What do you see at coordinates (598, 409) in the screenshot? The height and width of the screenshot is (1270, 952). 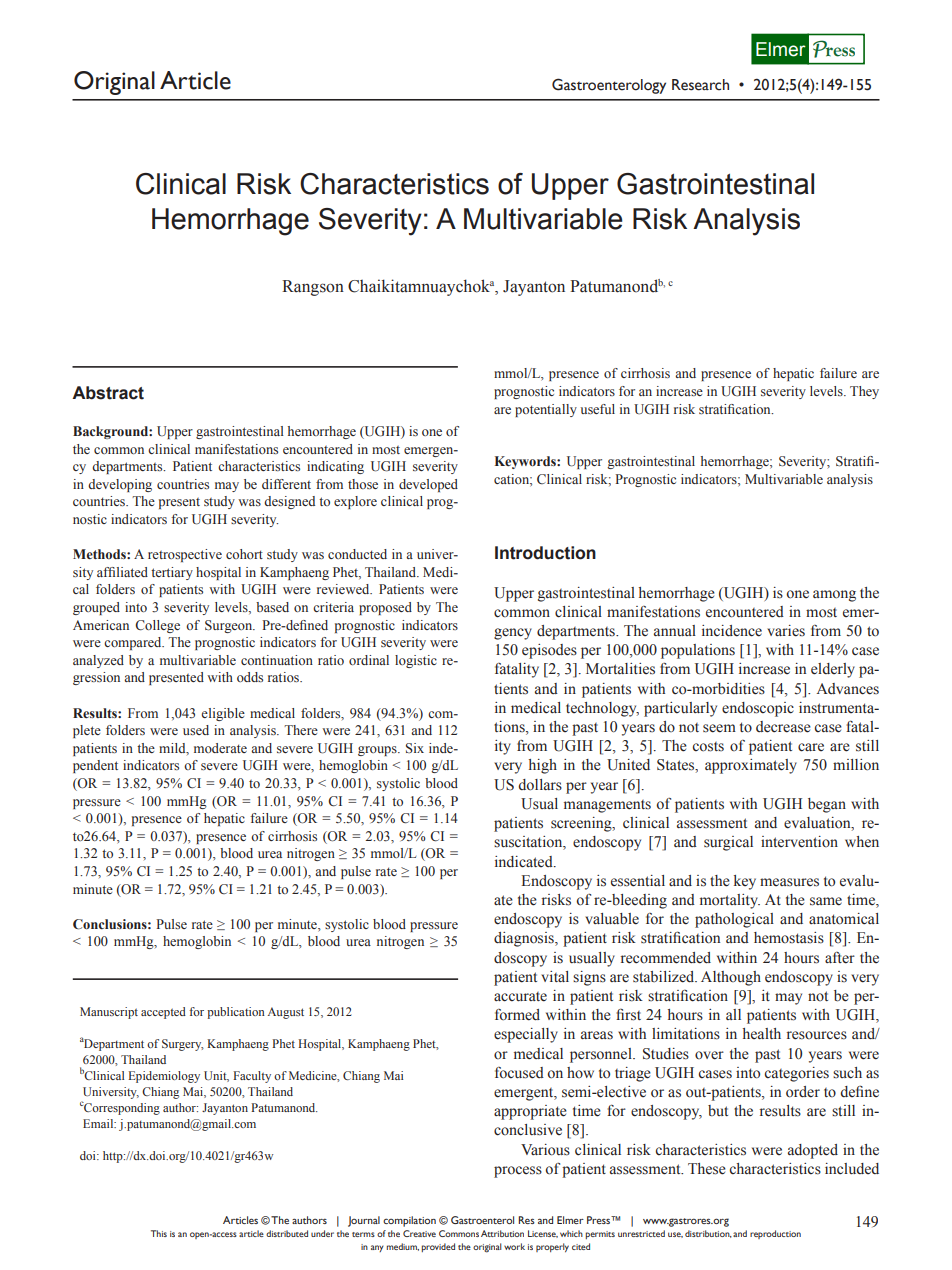 I see `useful` at bounding box center [598, 409].
